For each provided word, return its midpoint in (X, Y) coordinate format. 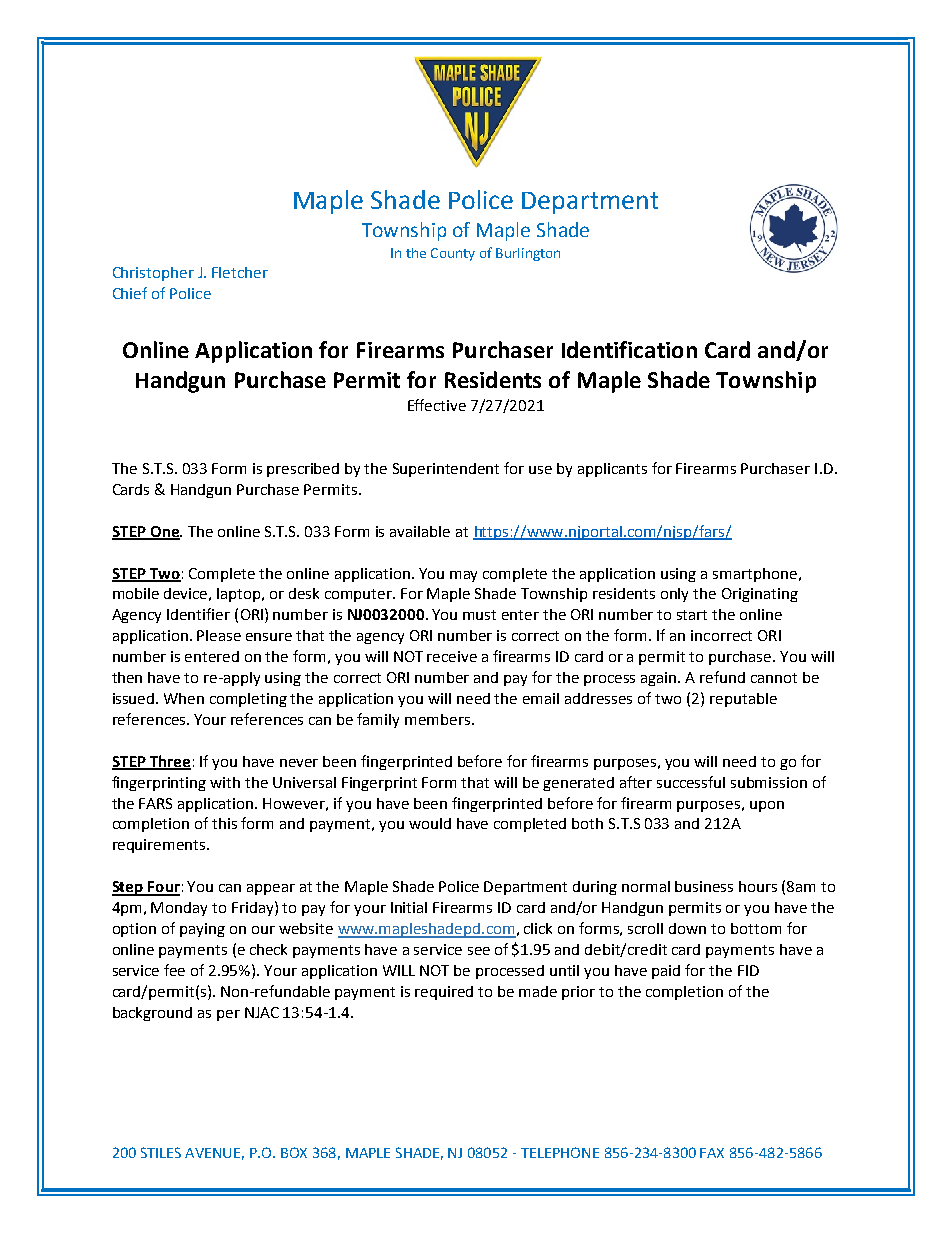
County (453, 254)
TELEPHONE (560, 1152)
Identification (629, 349)
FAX (712, 1153)
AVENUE (214, 1154)
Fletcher (240, 272)
